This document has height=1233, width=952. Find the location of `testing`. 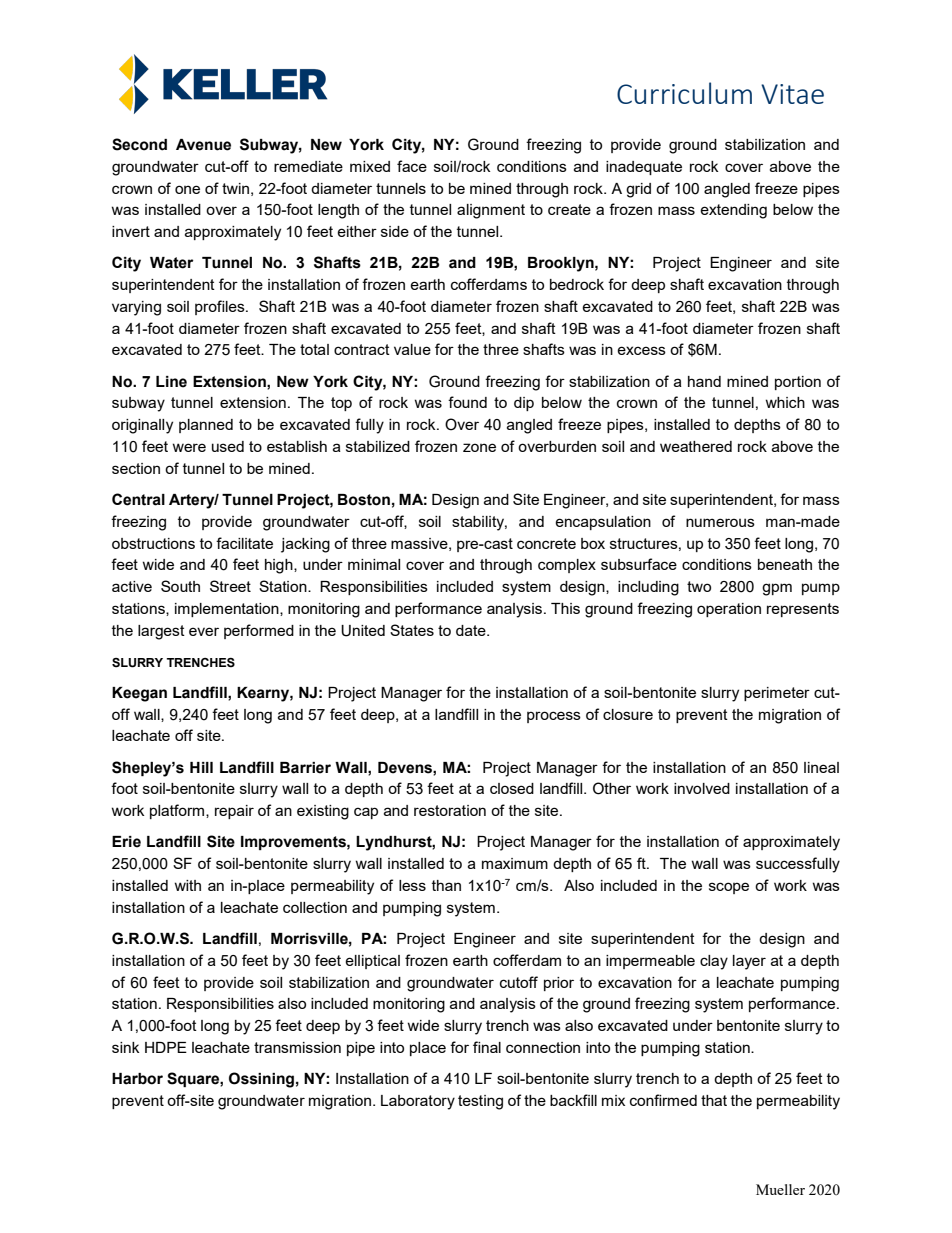

testing is located at coordinates (480, 1102).
